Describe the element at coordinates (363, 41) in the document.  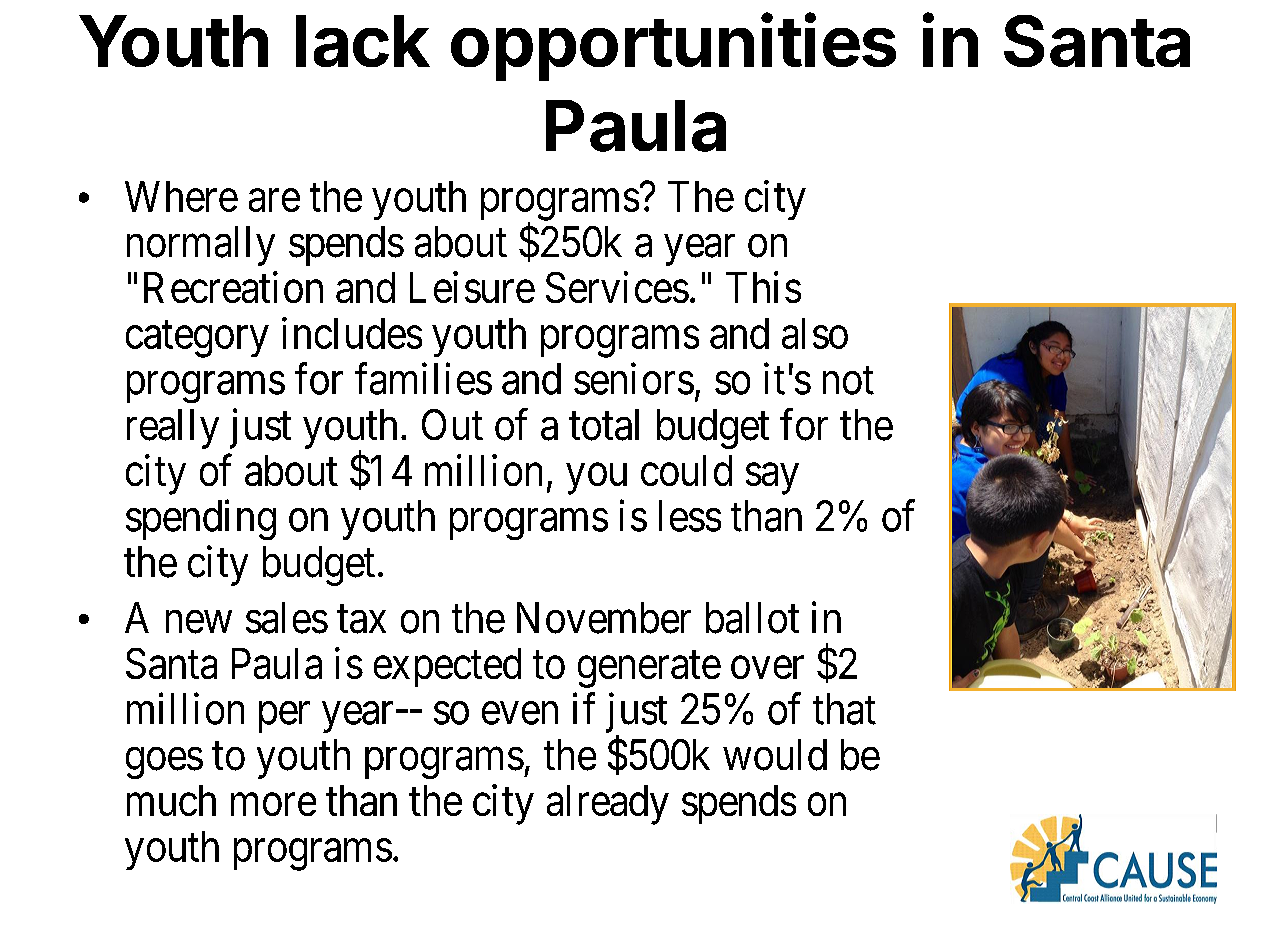
I see `lack` at that location.
